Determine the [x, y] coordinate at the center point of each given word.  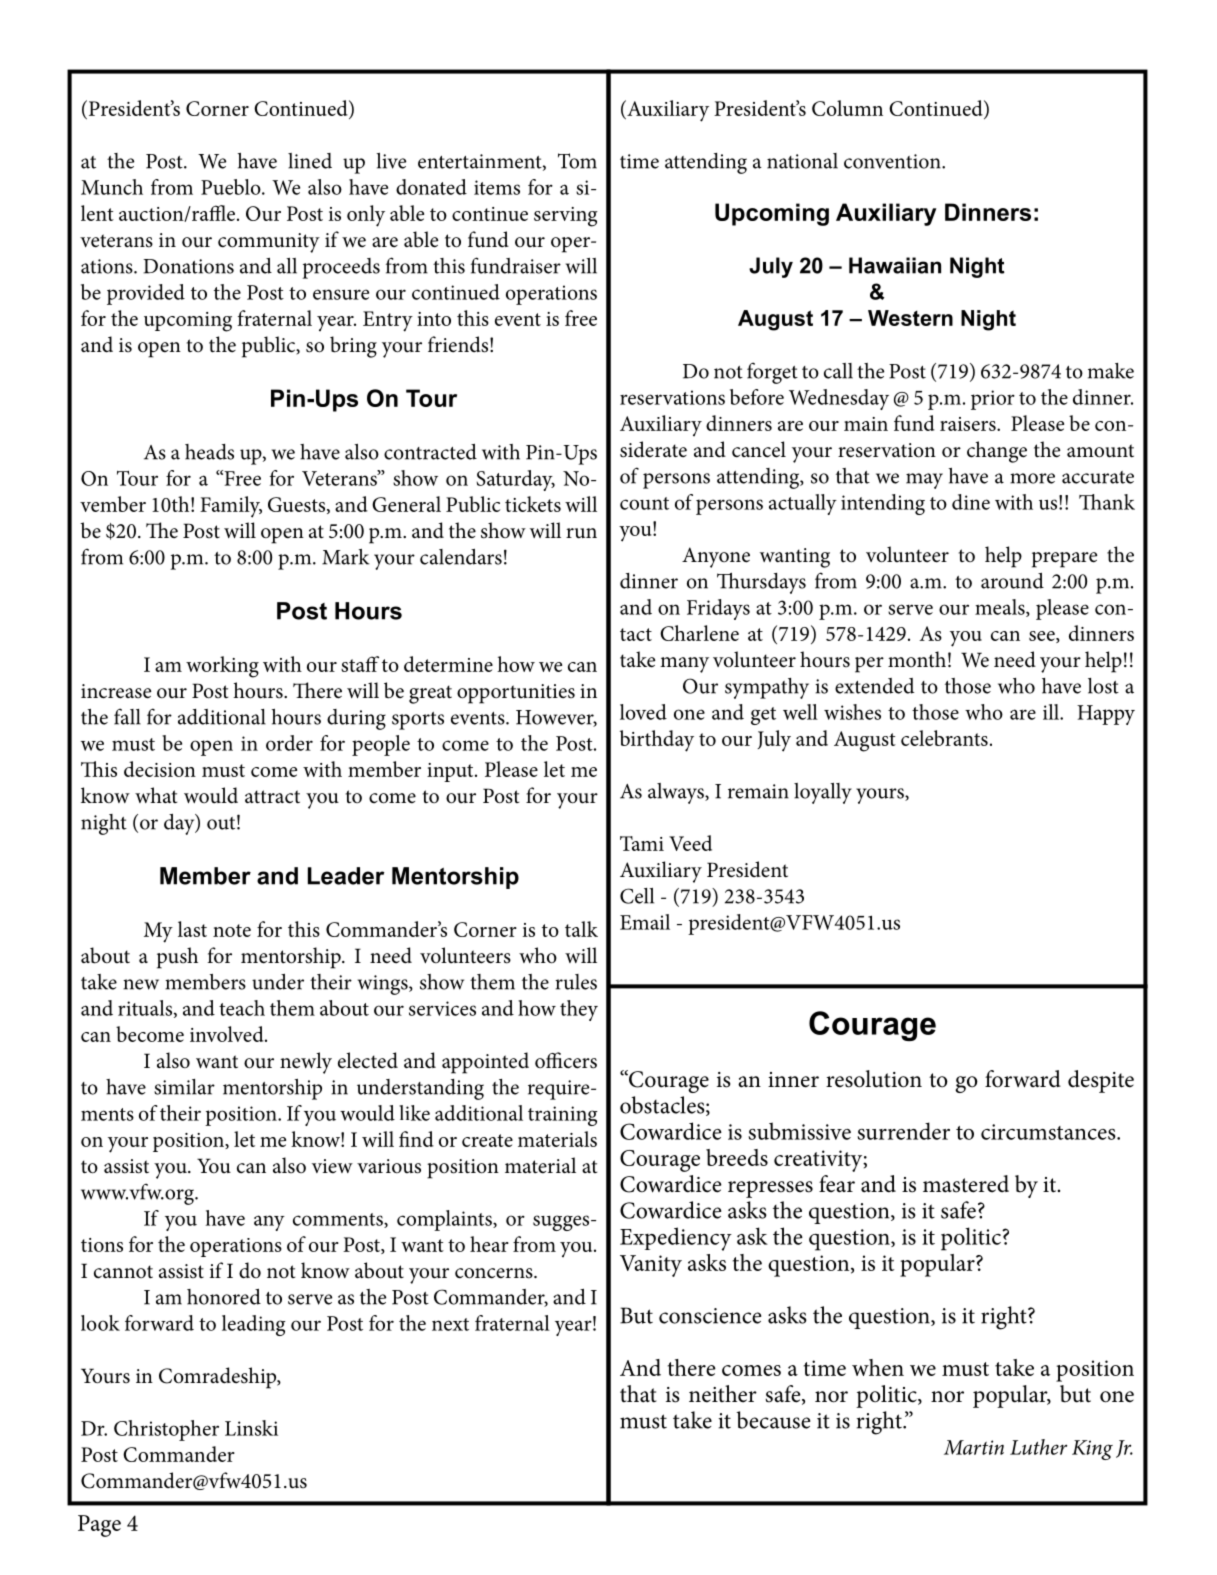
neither [723, 1394]
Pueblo [232, 187]
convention [893, 161]
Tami [642, 843]
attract [272, 797]
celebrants [944, 738]
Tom [577, 161]
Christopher [166, 1430]
